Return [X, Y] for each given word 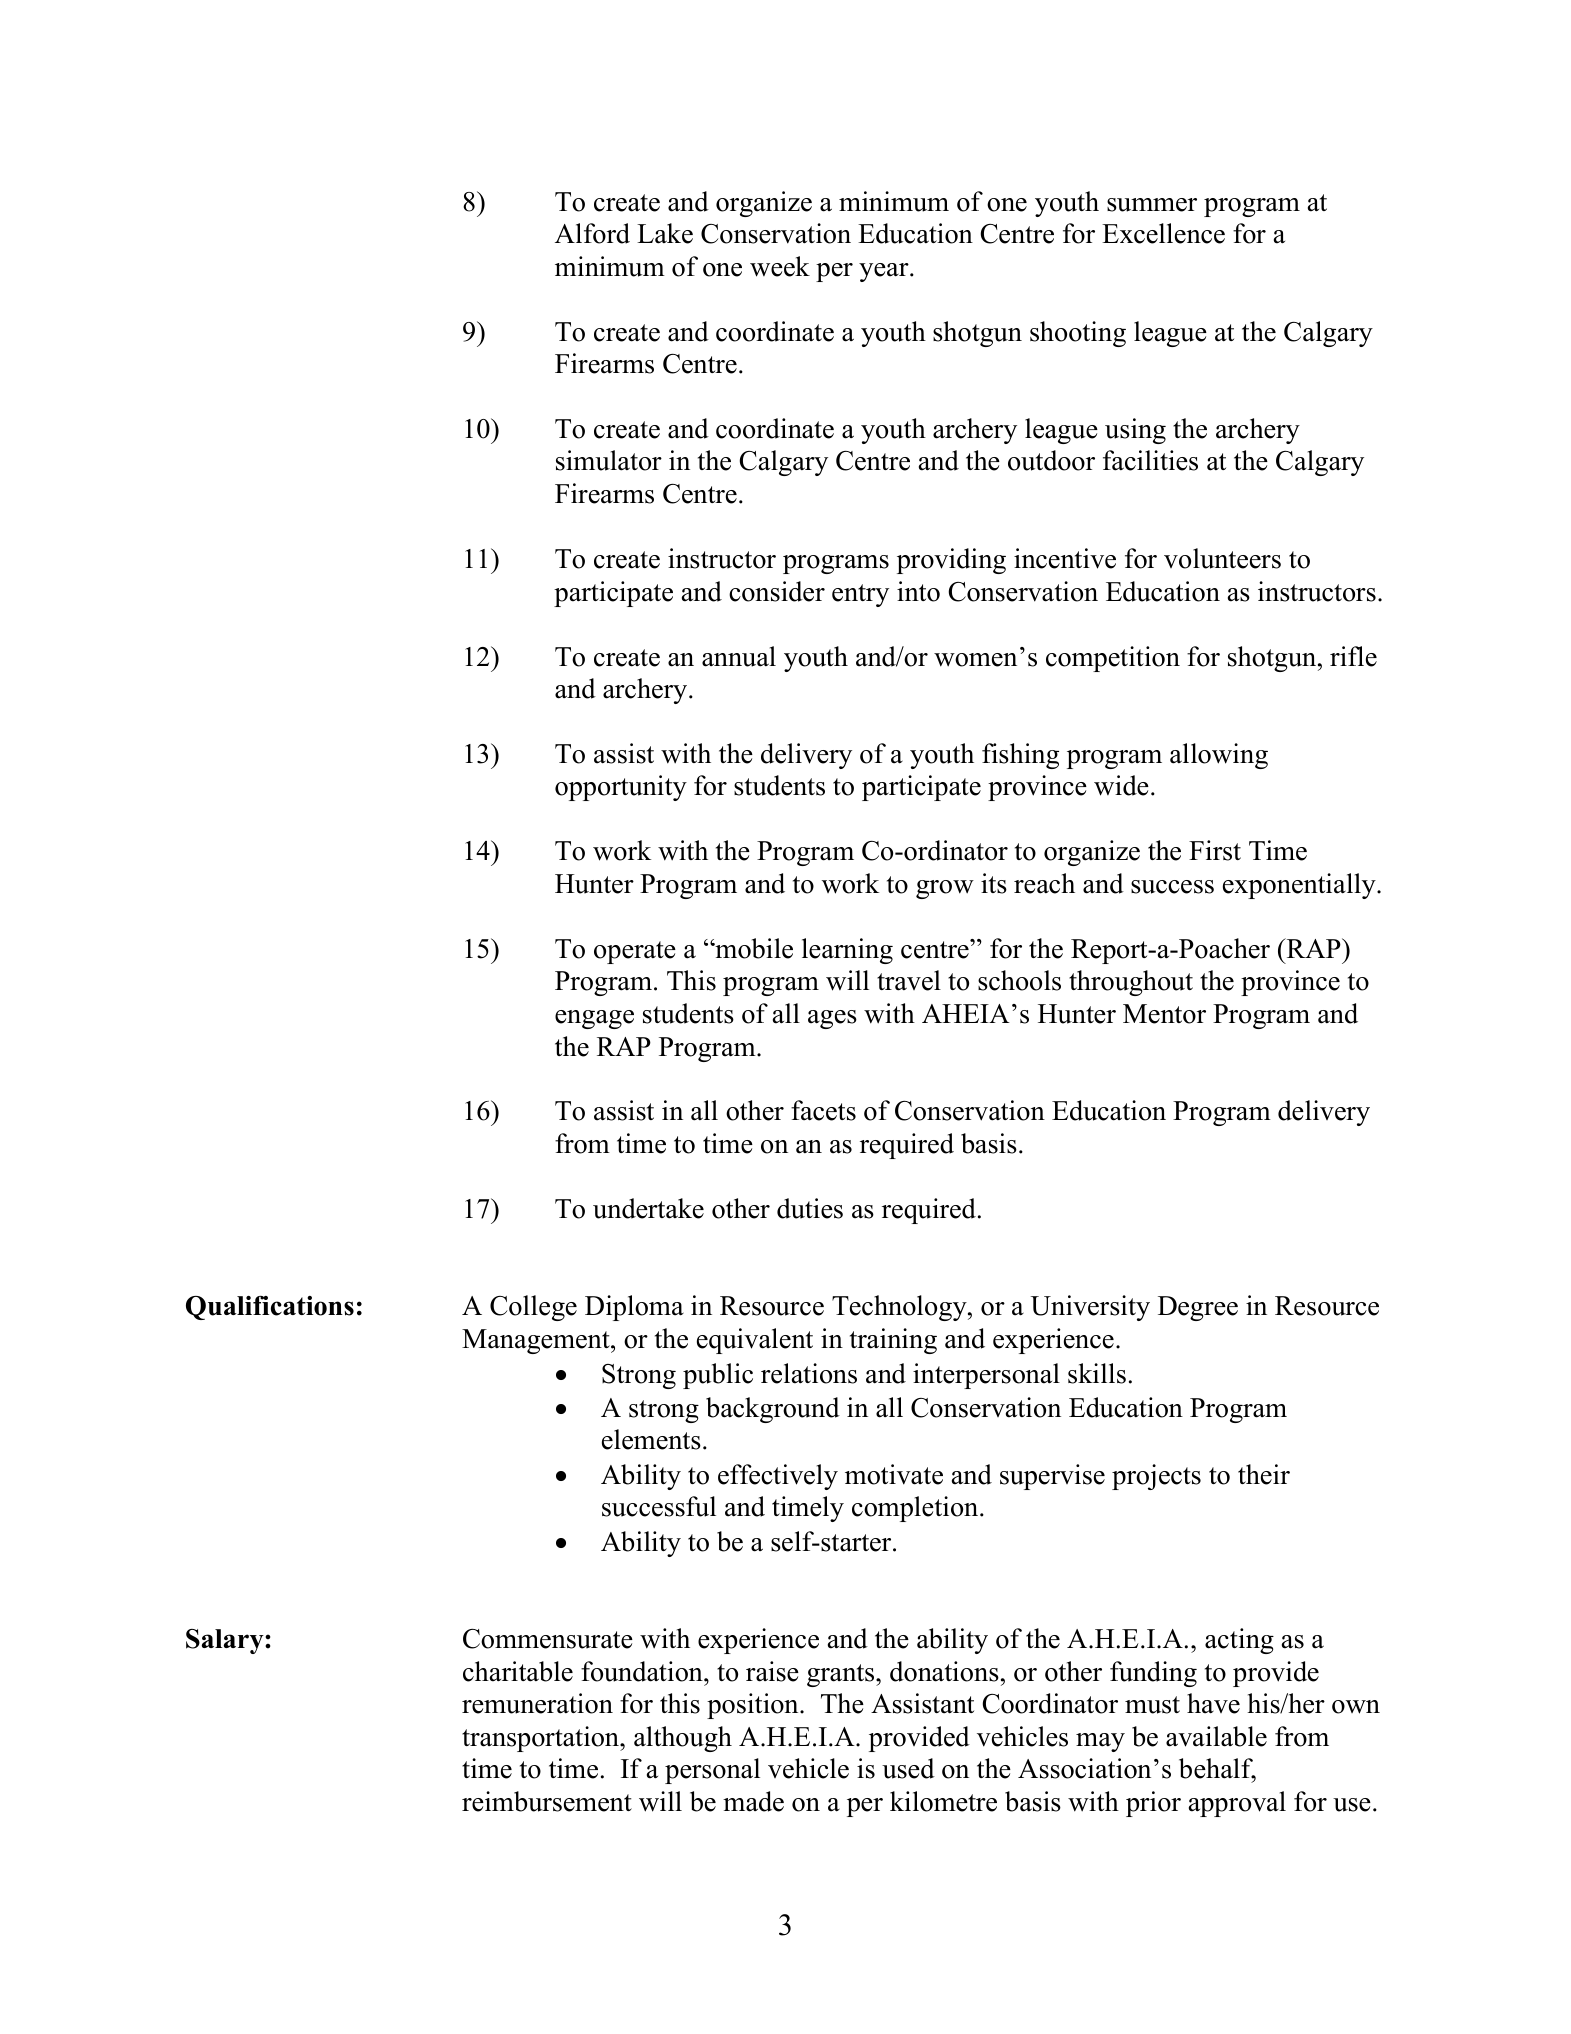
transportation [541, 1739]
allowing [1219, 756]
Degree [1198, 1308]
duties [810, 1208]
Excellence [1163, 233]
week [780, 266]
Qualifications [270, 1308]
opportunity [621, 788]
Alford [592, 233]
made [753, 1801]
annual [739, 656]
